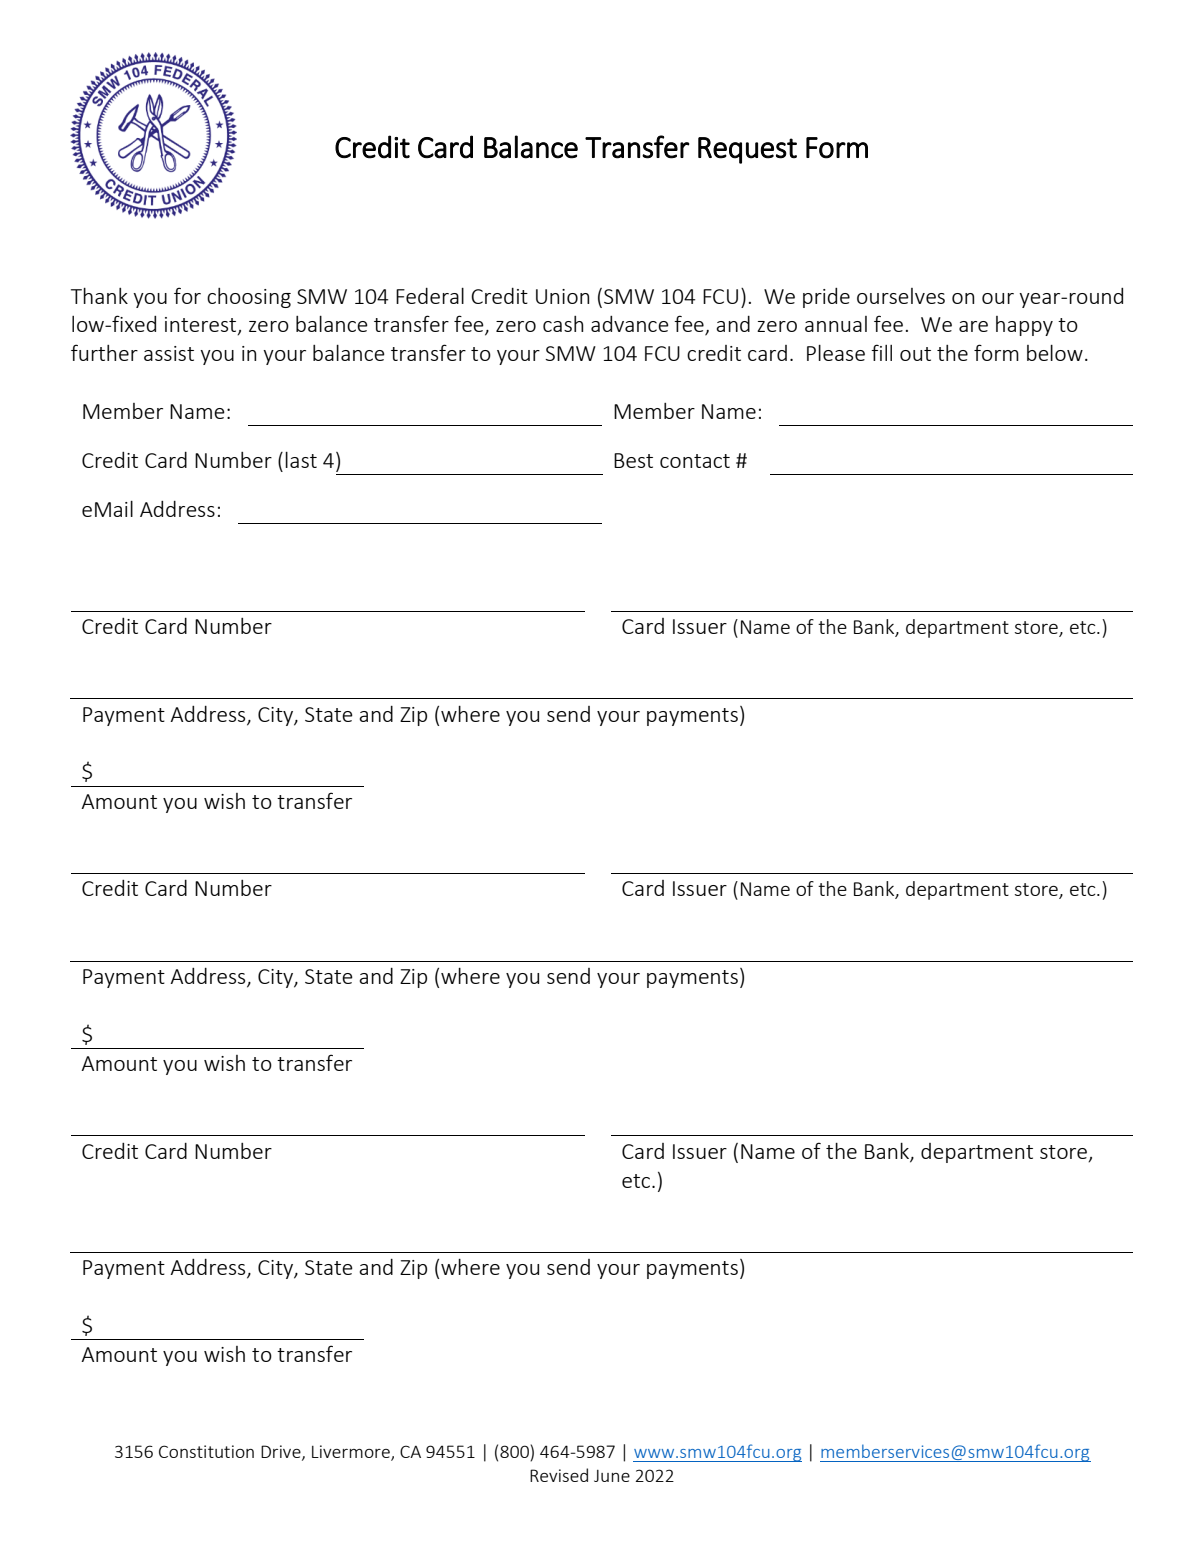 Image resolution: width=1204 pixels, height=1558 pixels. What do you see at coordinates (559, 1475) in the screenshot?
I see `Revised` at bounding box center [559, 1475].
